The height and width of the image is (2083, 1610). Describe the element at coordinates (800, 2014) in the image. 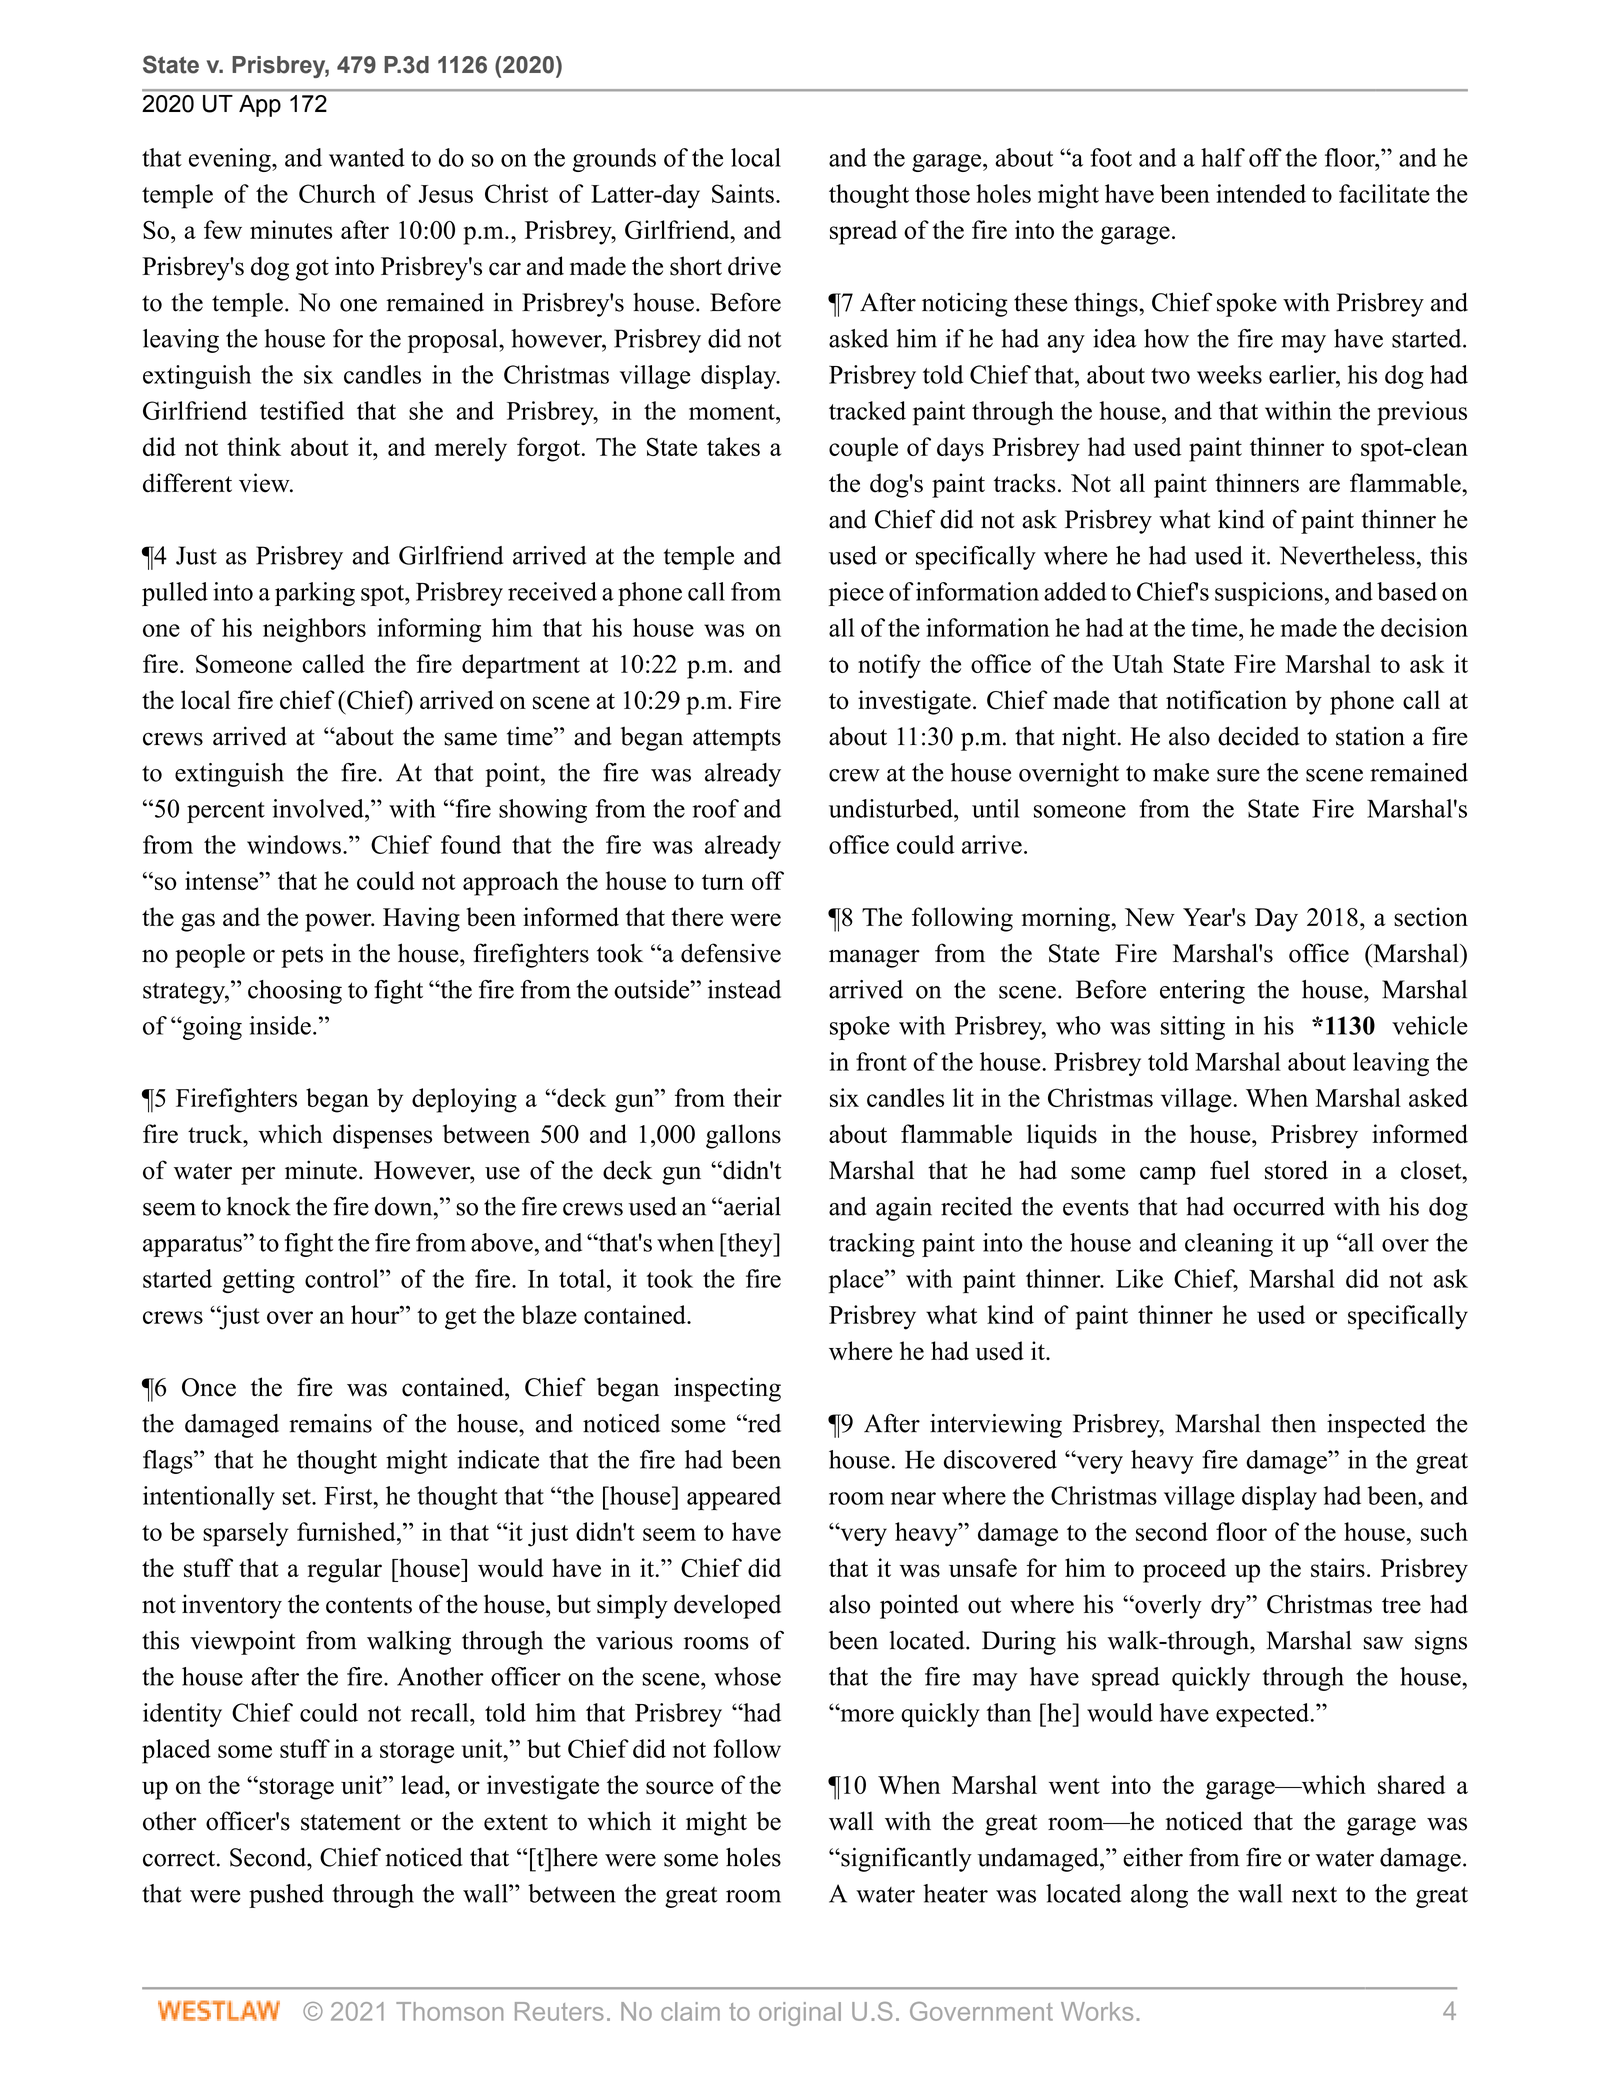

I see `original` at that location.
